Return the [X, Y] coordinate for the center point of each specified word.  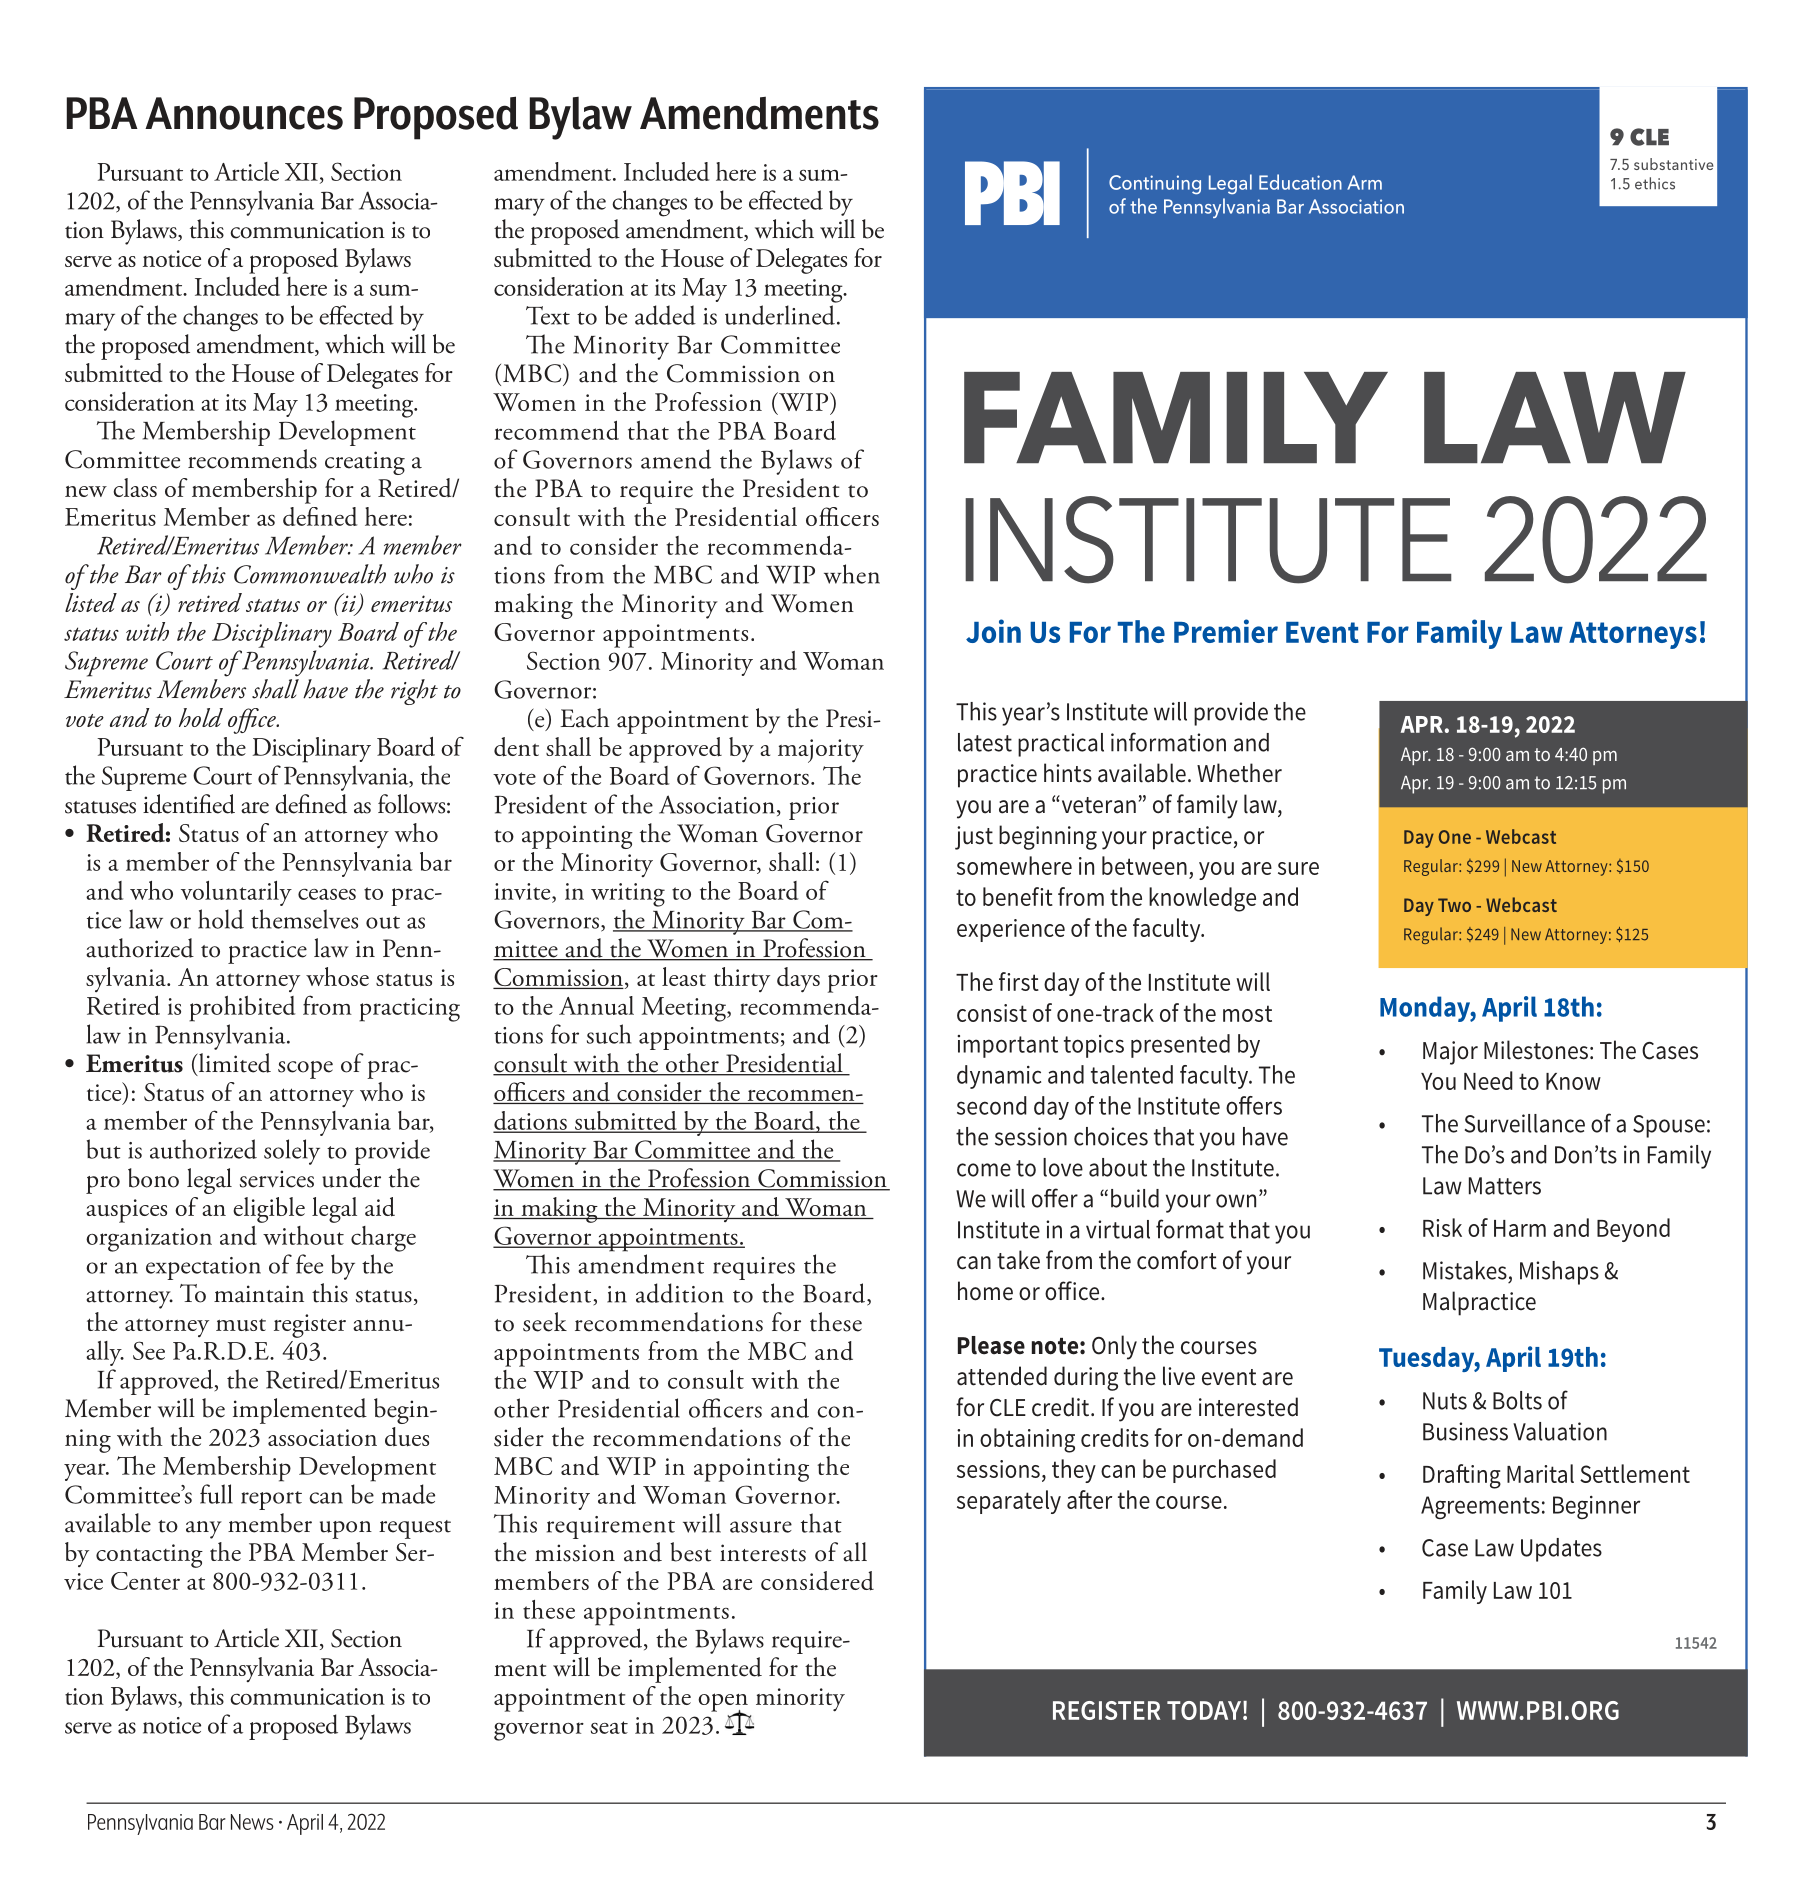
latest [985, 742]
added [665, 315]
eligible [269, 1210]
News [252, 1822]
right [414, 692]
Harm [1520, 1228]
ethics [1655, 183]
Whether [1239, 773]
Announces [244, 113]
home [985, 1291]
